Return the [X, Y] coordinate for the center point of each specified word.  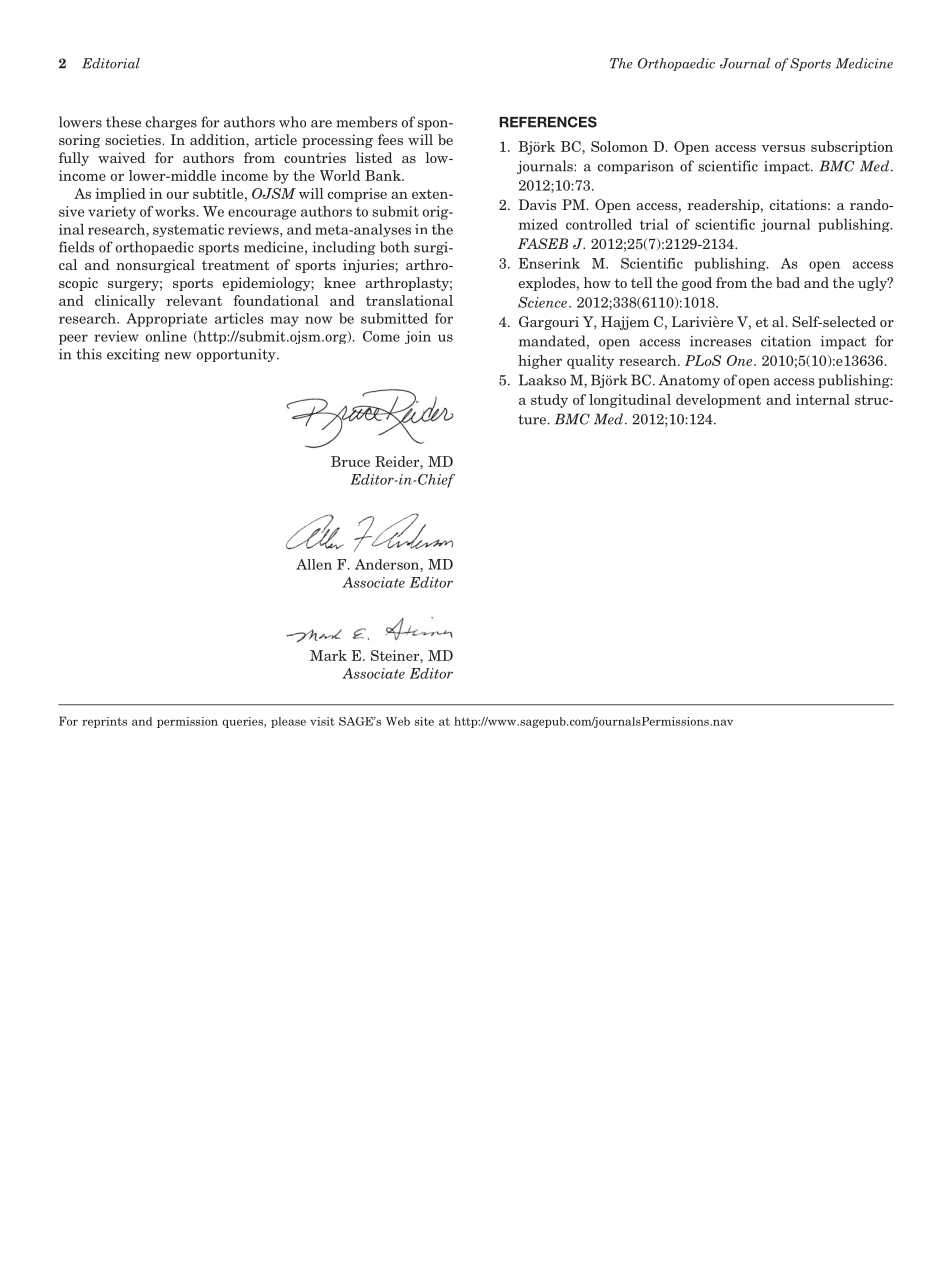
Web [398, 721]
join [418, 337]
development [718, 401]
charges [171, 123]
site [424, 721]
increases [721, 341]
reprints [104, 722]
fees [390, 139]
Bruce [350, 461]
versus [783, 148]
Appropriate [166, 320]
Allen [314, 564]
